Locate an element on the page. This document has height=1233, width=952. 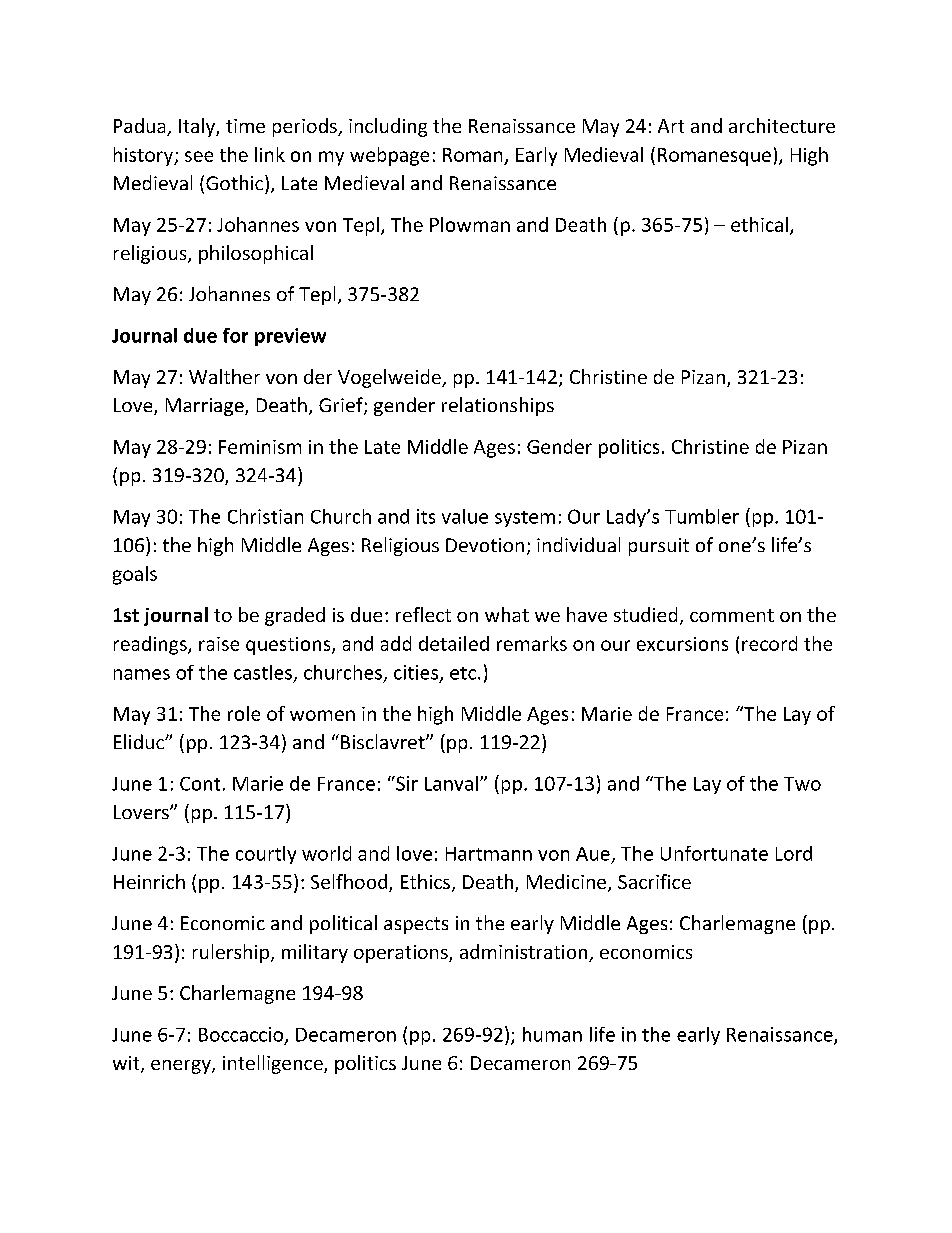
Two is located at coordinates (802, 784).
